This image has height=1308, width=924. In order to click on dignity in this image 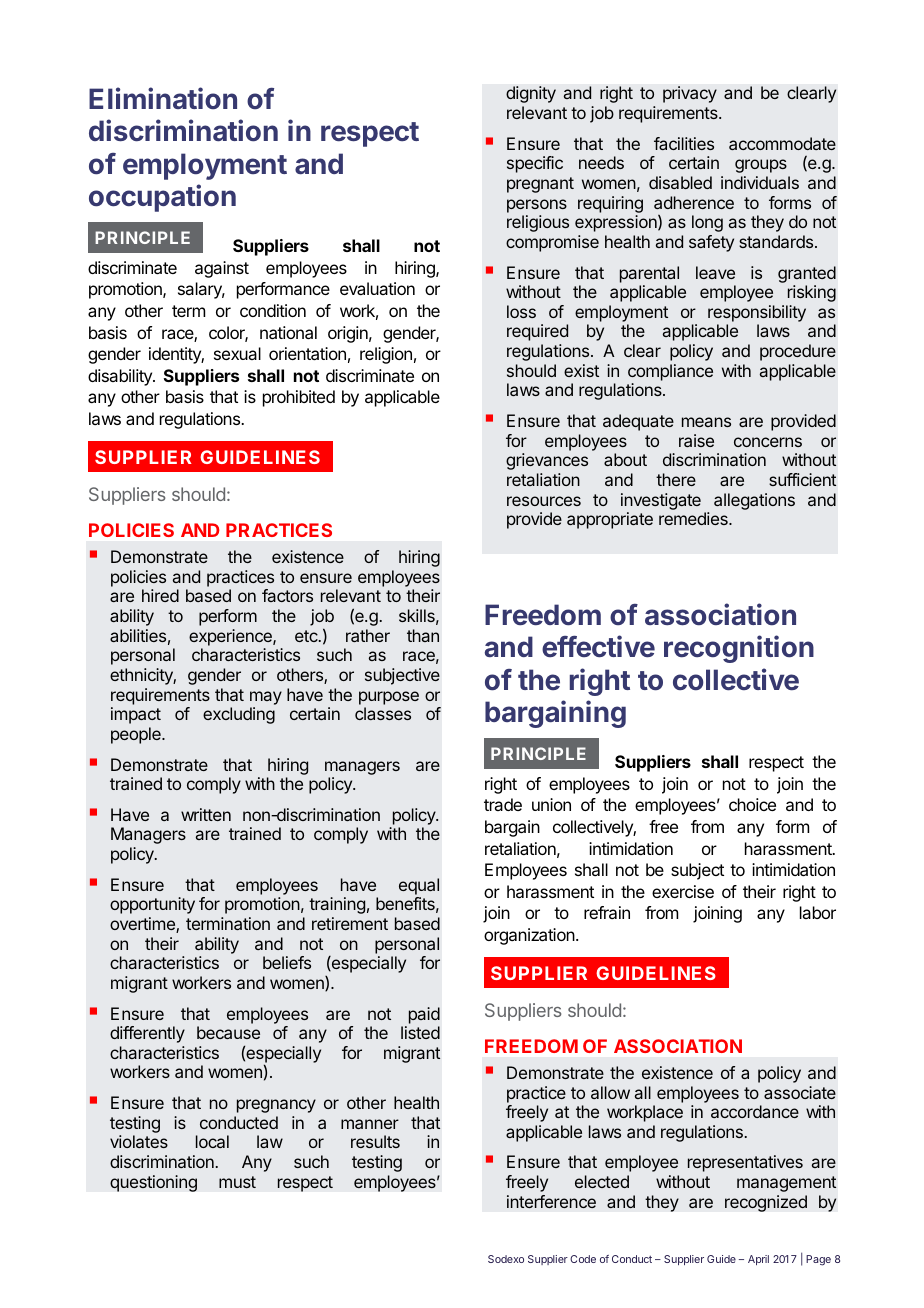, I will do `click(531, 94)`.
